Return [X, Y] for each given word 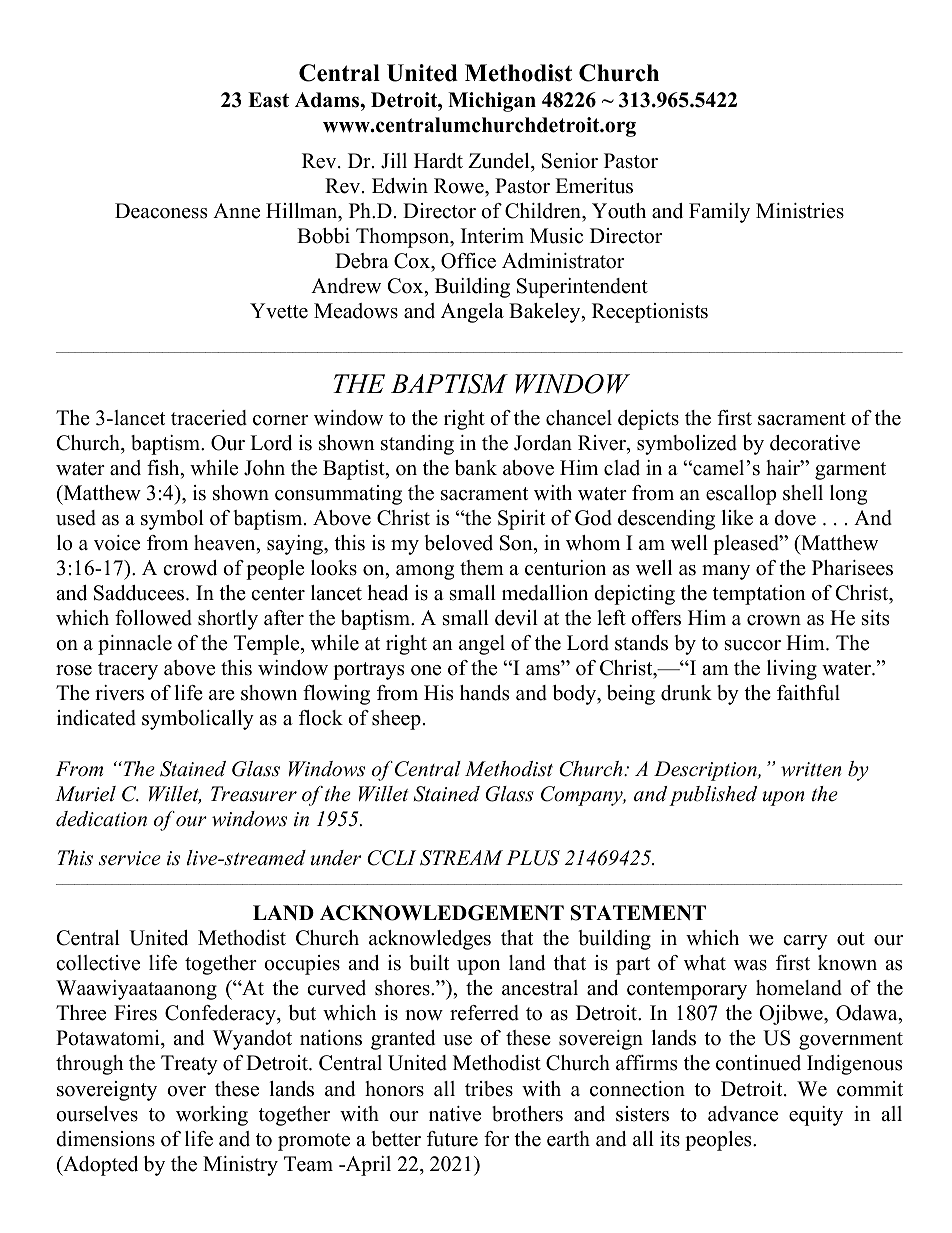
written [811, 769]
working [212, 1116]
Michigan [492, 102]
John [264, 468]
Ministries [800, 211]
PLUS [533, 858]
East [268, 100]
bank [476, 468]
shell [803, 493]
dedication [101, 819]
